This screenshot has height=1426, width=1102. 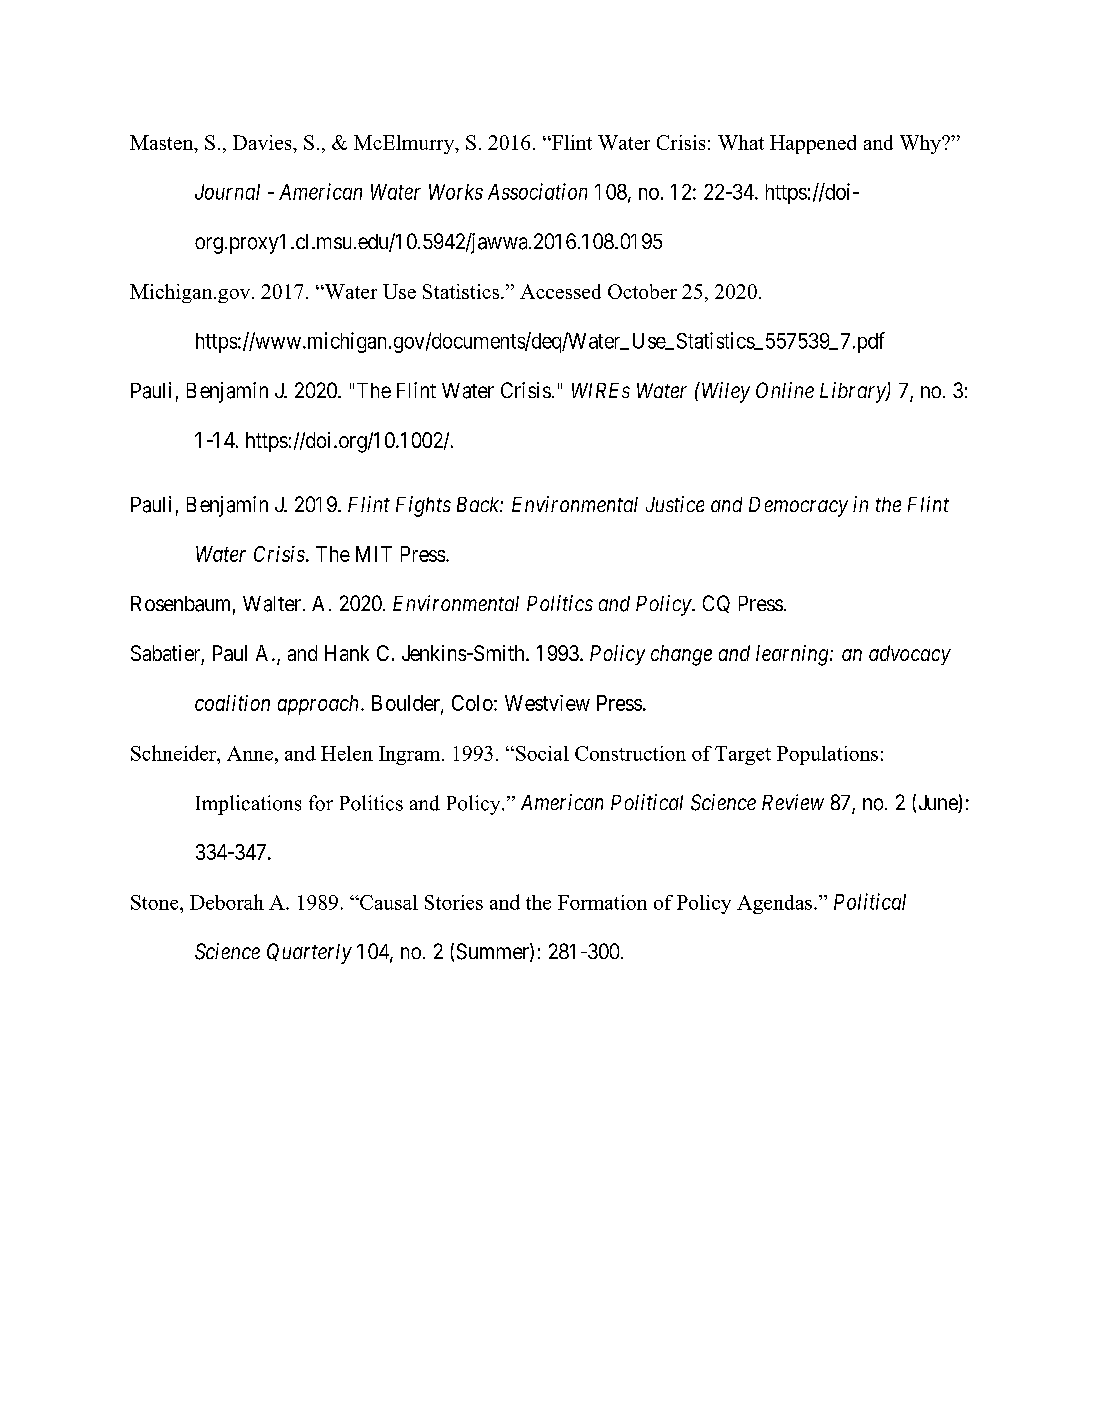 I want to click on Formation, so click(x=602, y=902).
